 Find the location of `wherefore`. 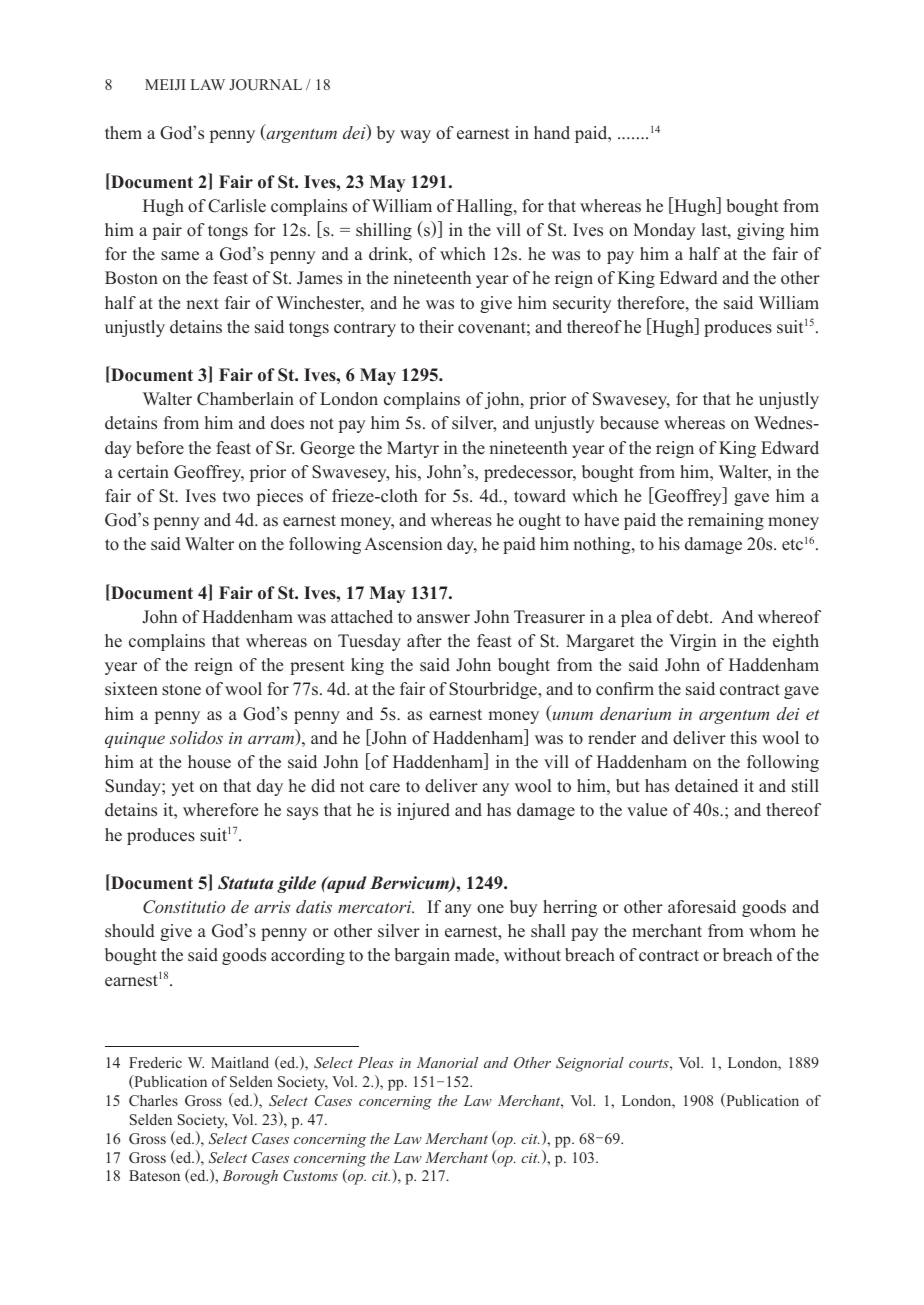

wherefore is located at coordinates (220, 810).
